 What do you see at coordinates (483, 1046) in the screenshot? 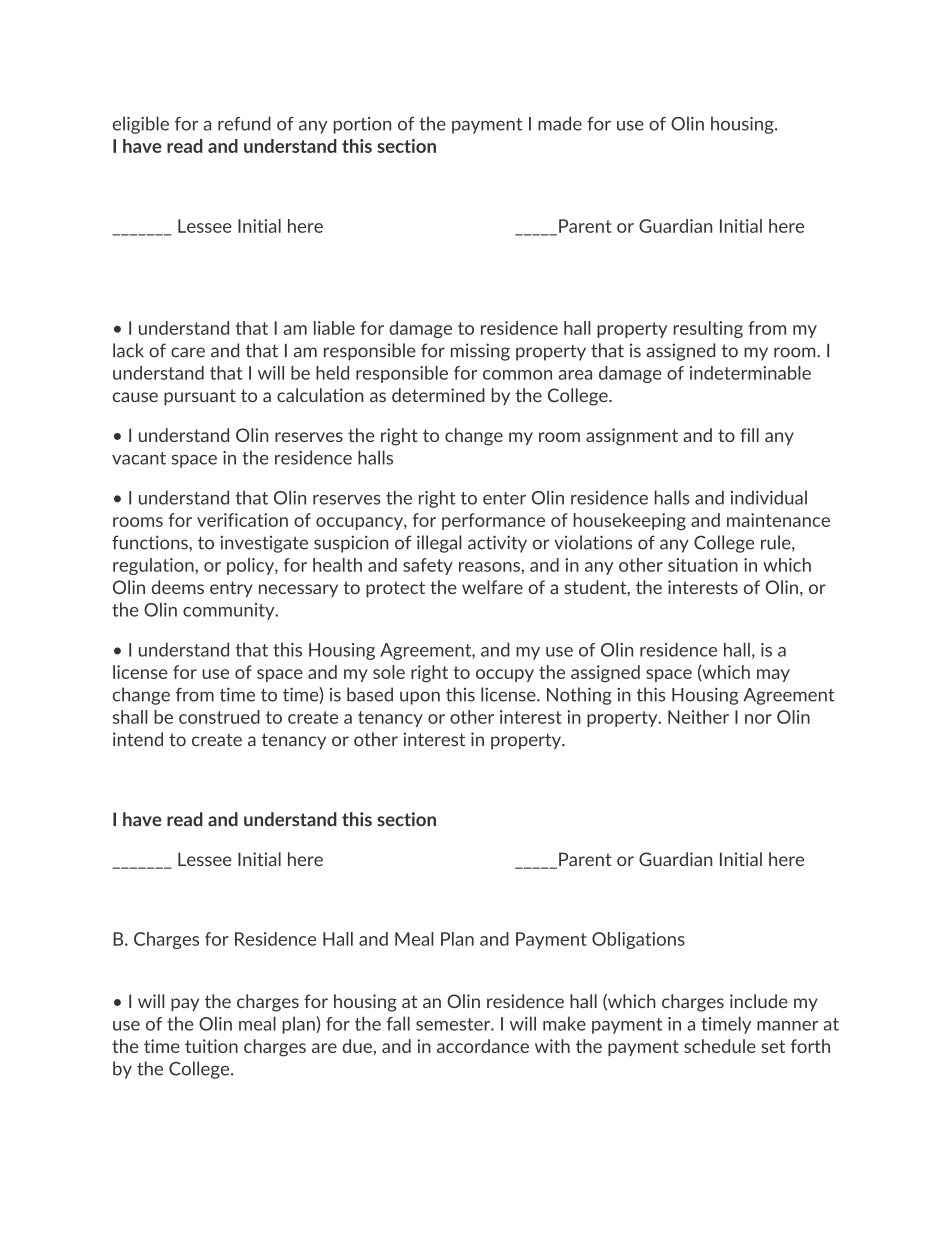
I see `accordance` at bounding box center [483, 1046].
